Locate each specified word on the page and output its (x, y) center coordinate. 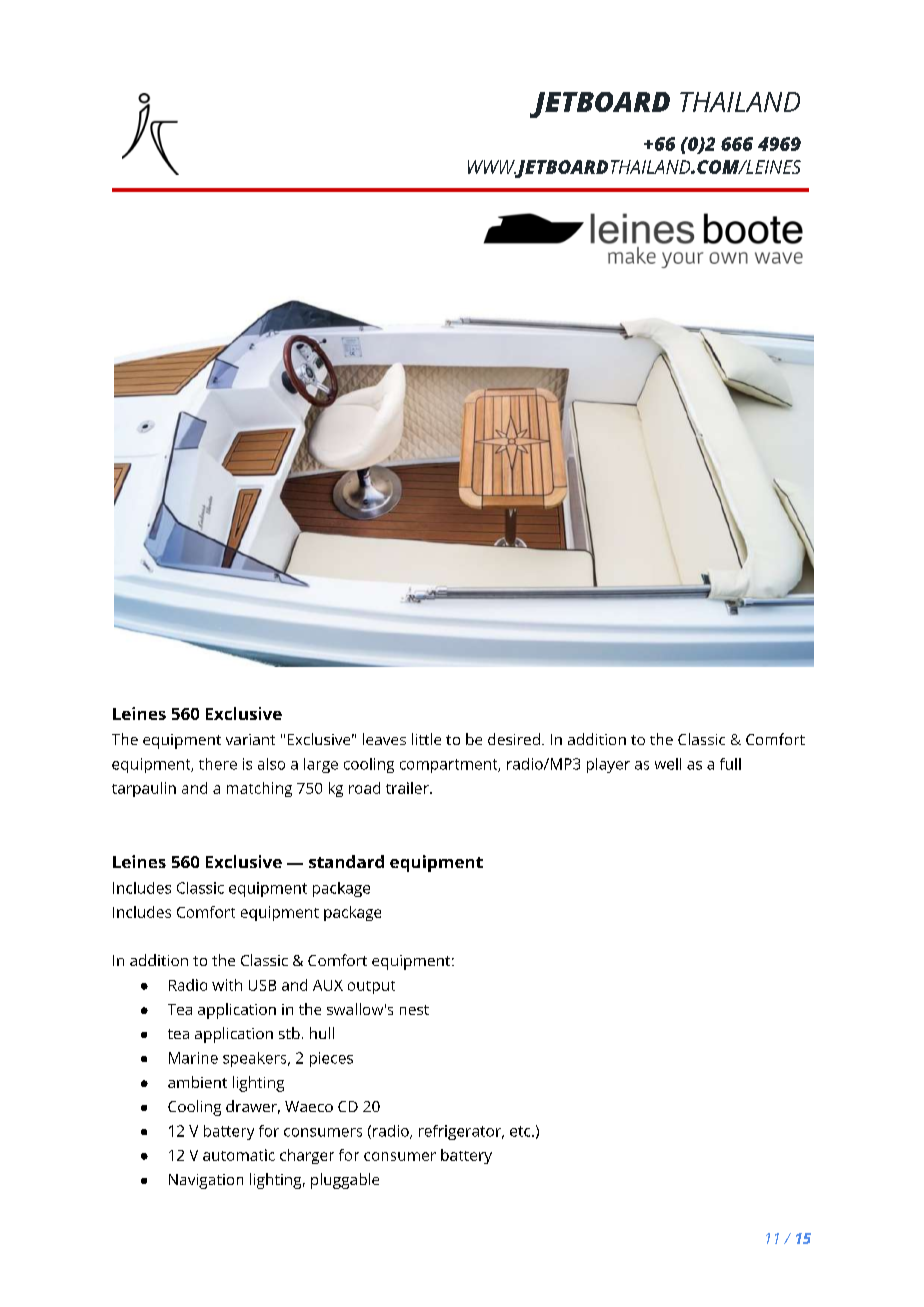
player (608, 765)
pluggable (345, 1181)
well (668, 764)
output (371, 987)
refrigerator (461, 1132)
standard (346, 861)
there (218, 764)
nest (414, 1010)
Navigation (206, 1181)
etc (521, 1131)
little (426, 739)
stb (289, 1033)
